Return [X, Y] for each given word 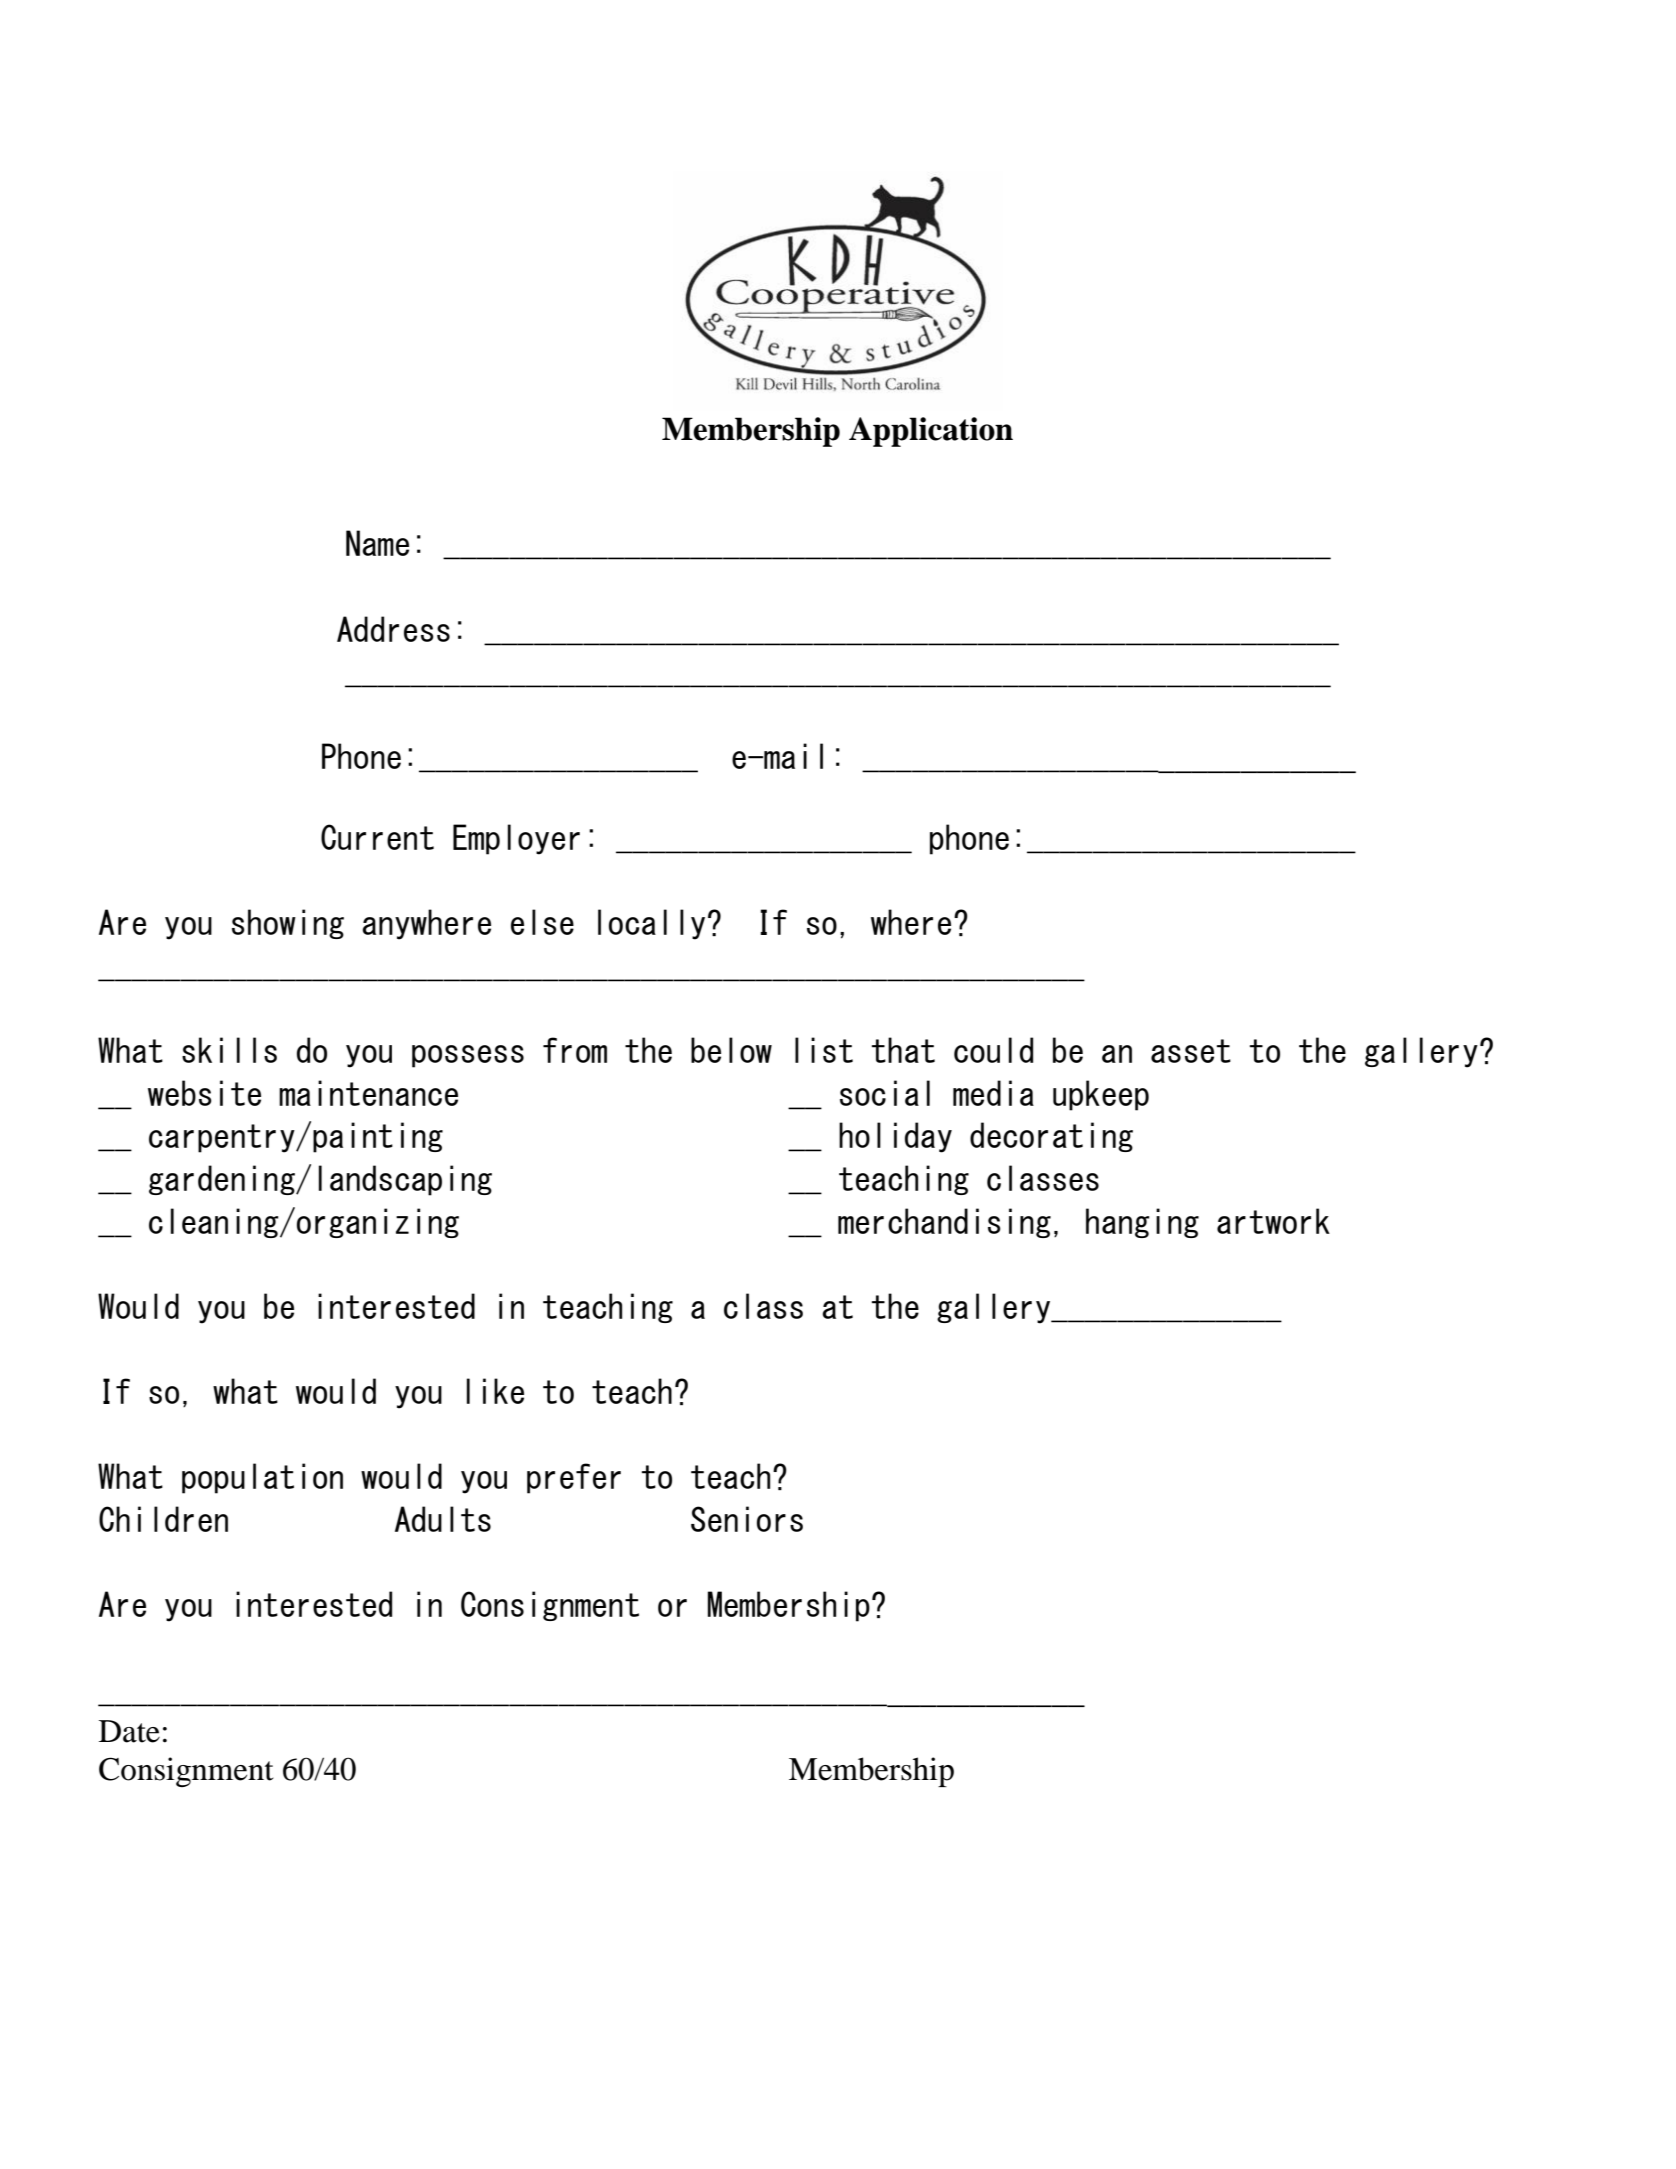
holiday [895, 1137]
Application [931, 432]
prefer [574, 1478]
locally [651, 924]
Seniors [747, 1519]
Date [129, 1731]
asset [1191, 1051]
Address [393, 629]
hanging [1142, 1223]
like [495, 1391]
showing [288, 924]
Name [377, 543]
